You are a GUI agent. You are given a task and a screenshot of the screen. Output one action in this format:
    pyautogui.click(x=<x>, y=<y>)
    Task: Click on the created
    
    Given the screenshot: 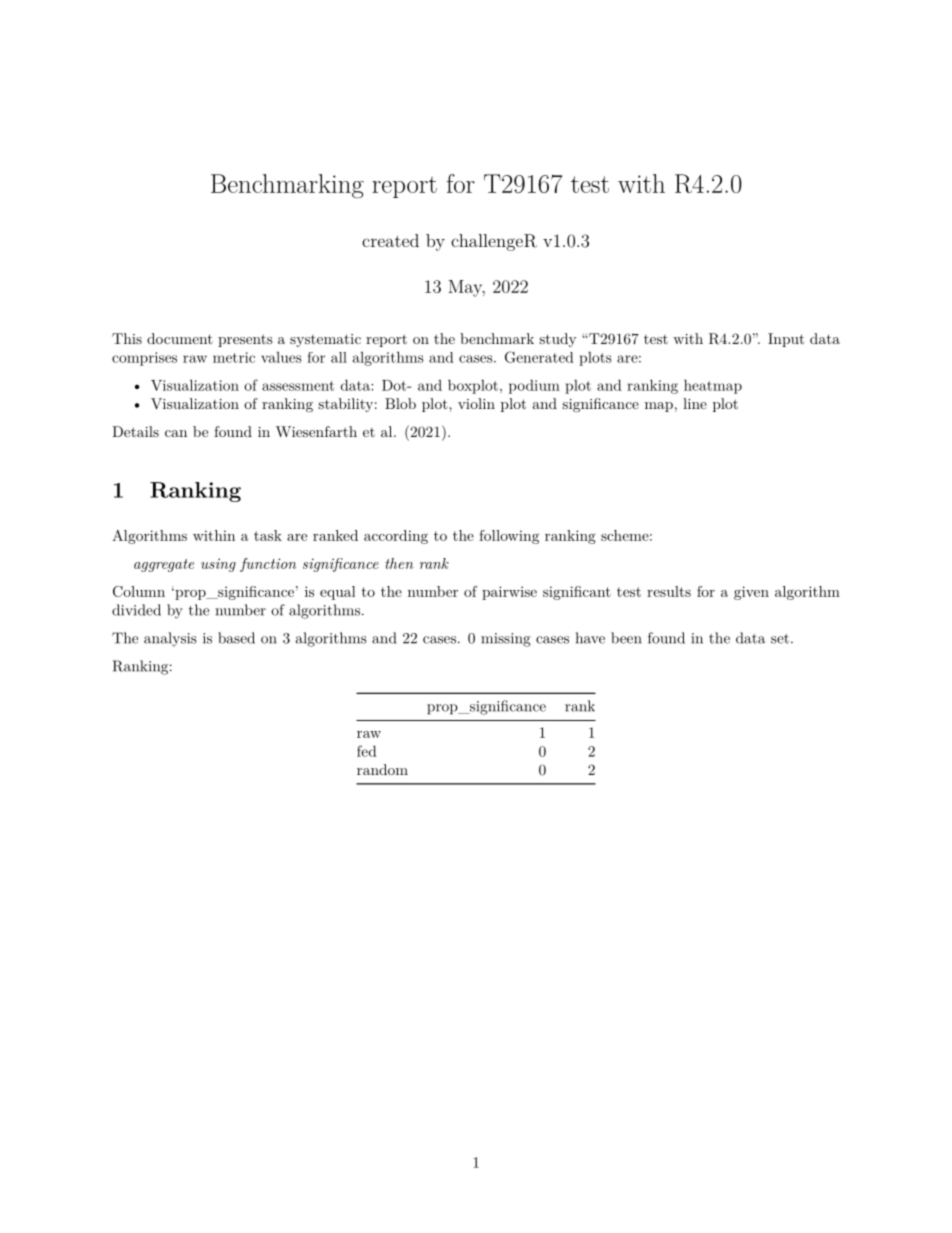 What is the action you would take?
    pyautogui.click(x=390, y=240)
